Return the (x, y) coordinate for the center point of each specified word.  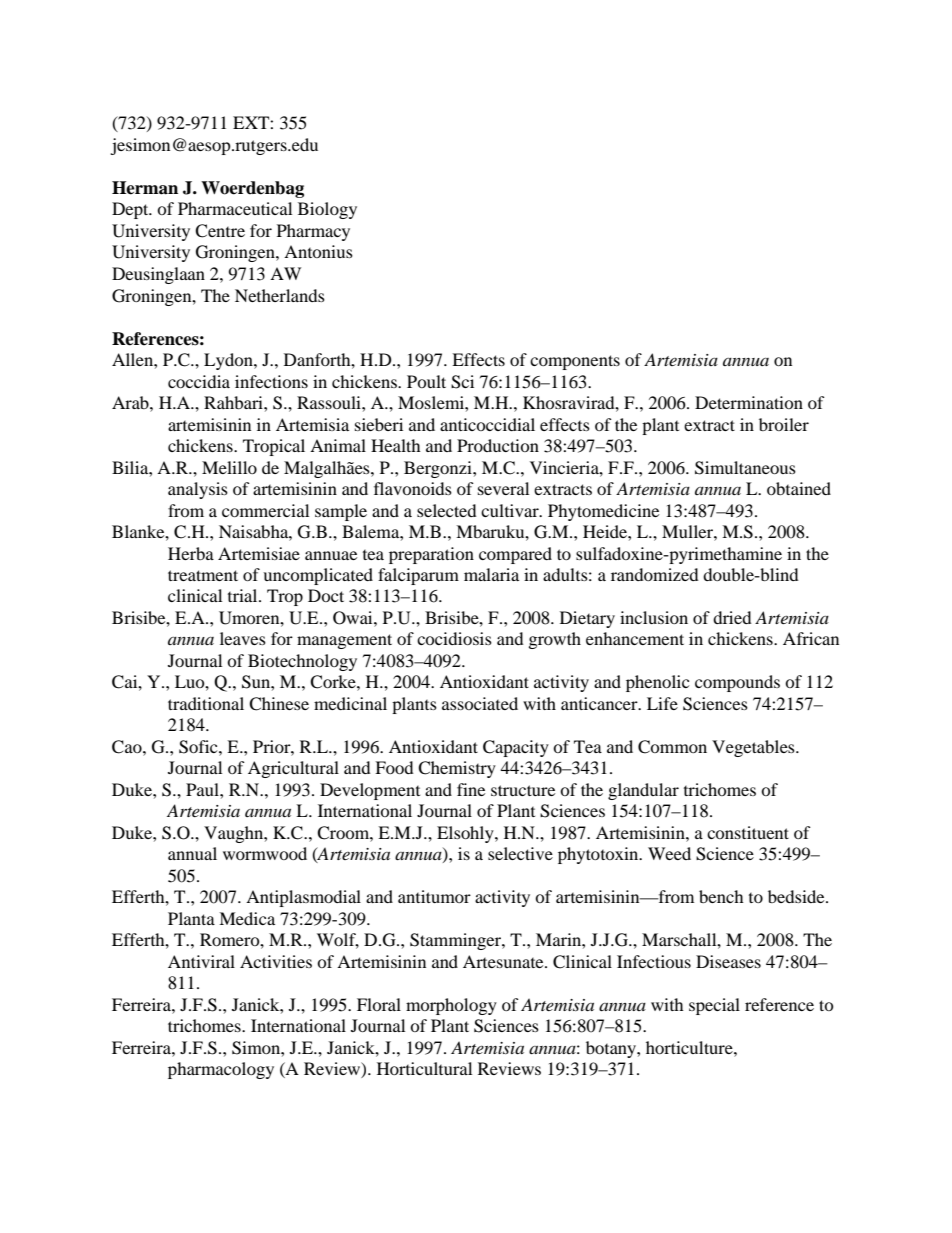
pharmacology (221, 1070)
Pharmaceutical (235, 208)
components (575, 362)
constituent (748, 832)
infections (271, 381)
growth (555, 640)
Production (498, 445)
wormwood (265, 853)
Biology (327, 210)
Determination (749, 402)
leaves (243, 638)
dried (732, 617)
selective (520, 853)
